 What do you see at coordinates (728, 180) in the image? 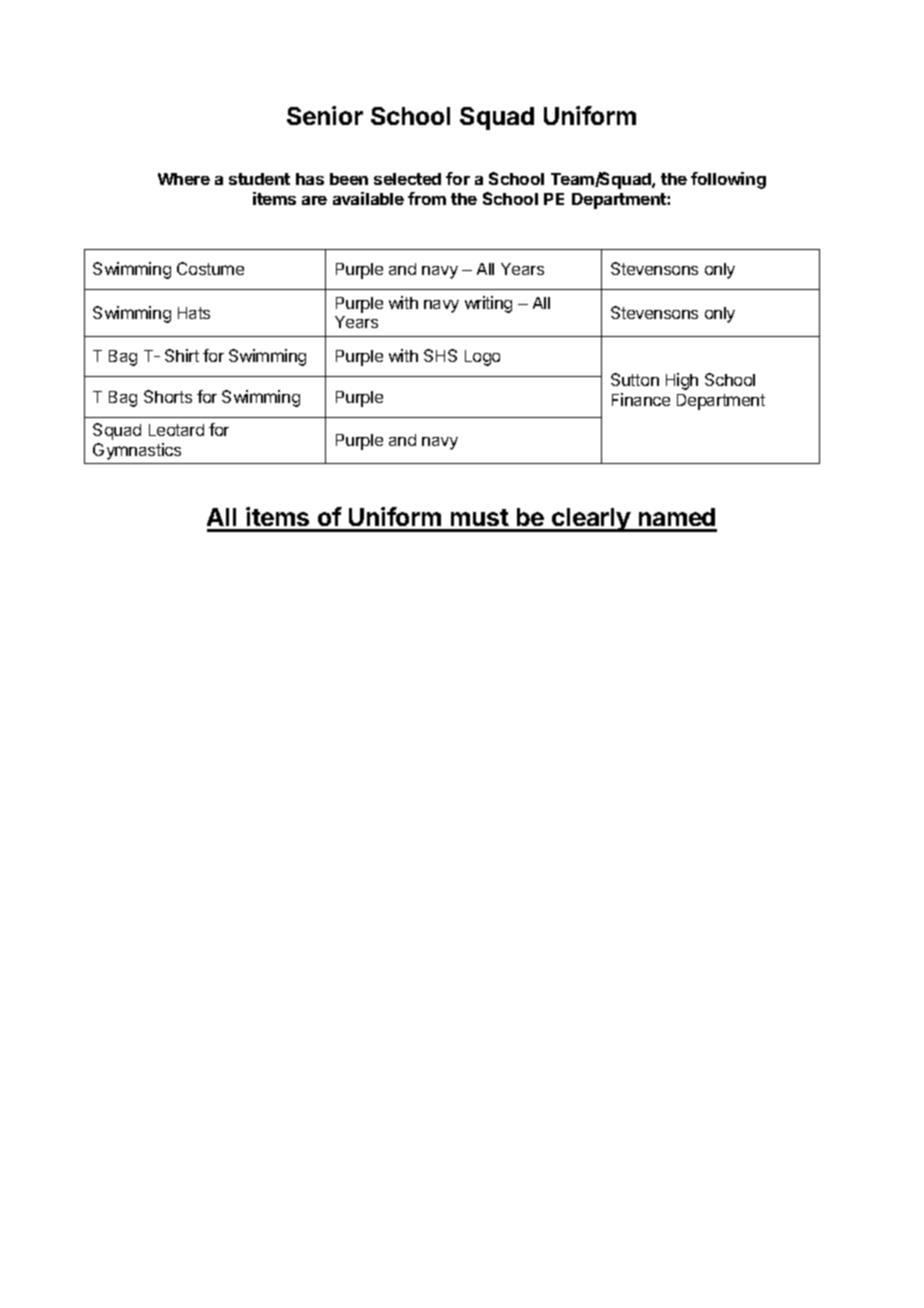
I see `following` at bounding box center [728, 180].
